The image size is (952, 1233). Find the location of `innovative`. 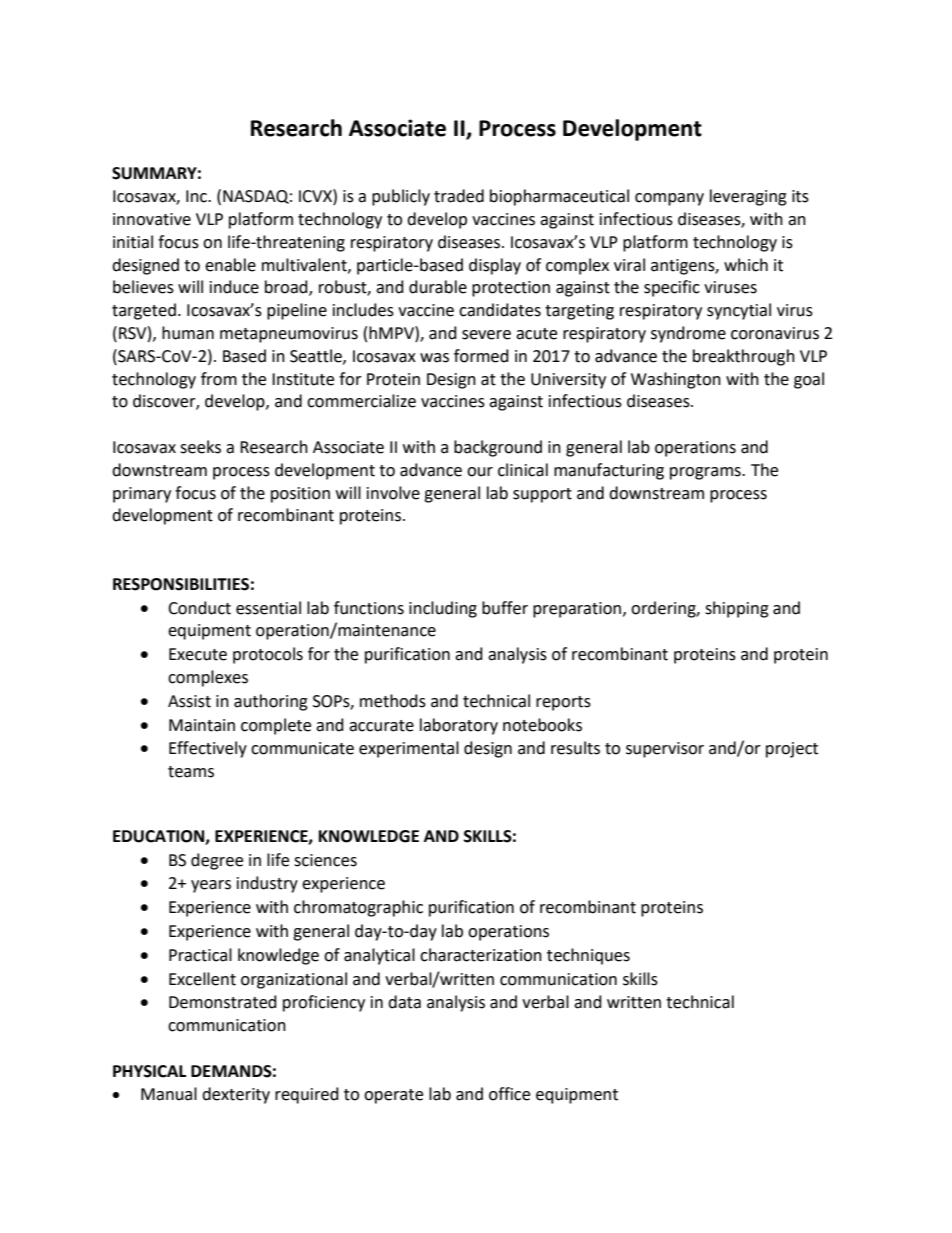

innovative is located at coordinates (152, 219).
